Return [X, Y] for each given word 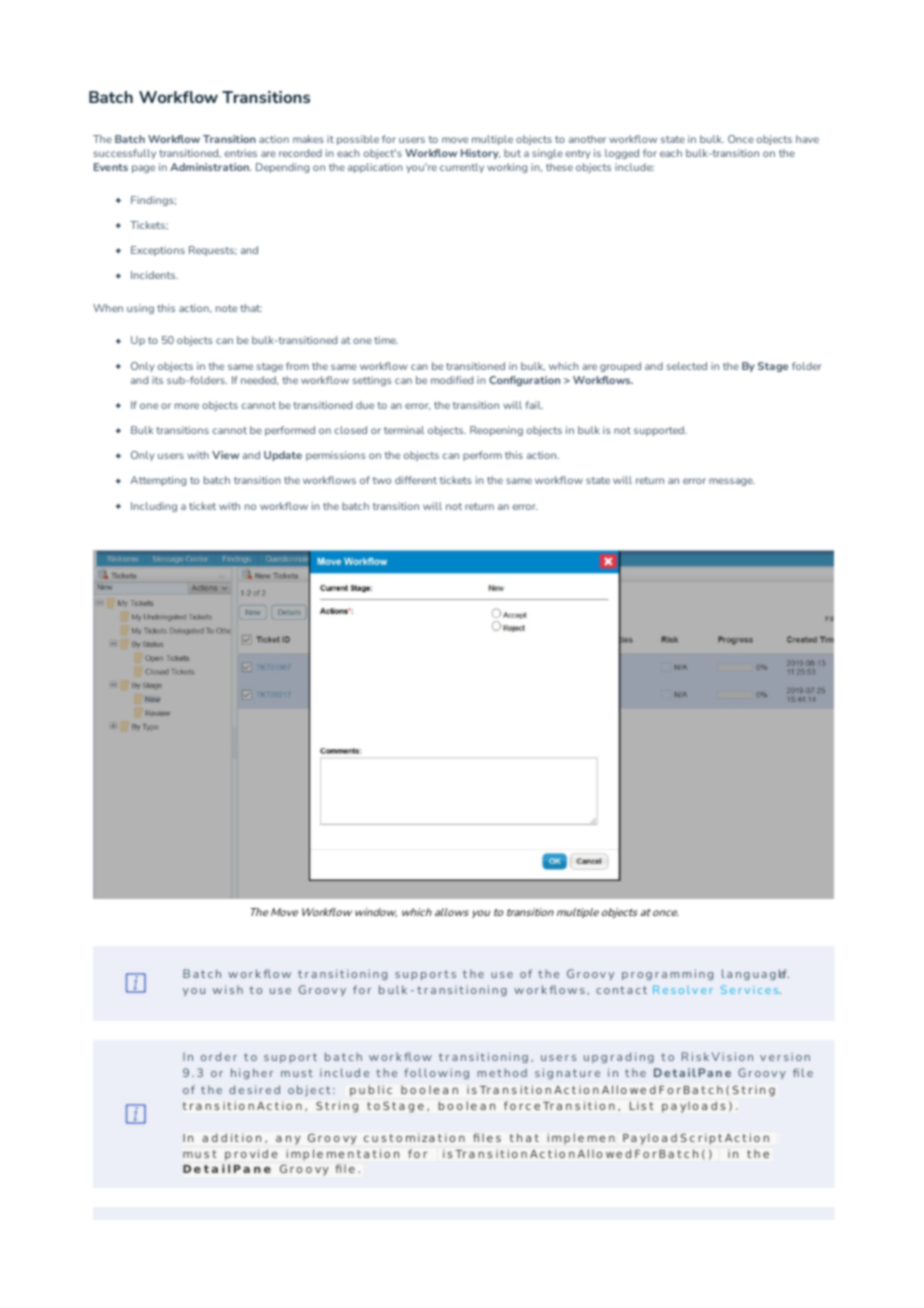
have [807, 139]
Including [154, 507]
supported [660, 431]
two [382, 480]
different [416, 480]
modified [452, 380]
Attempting [158, 481]
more [187, 406]
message [732, 482]
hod [515, 1072]
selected [687, 366]
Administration [210, 167]
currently [462, 168]
